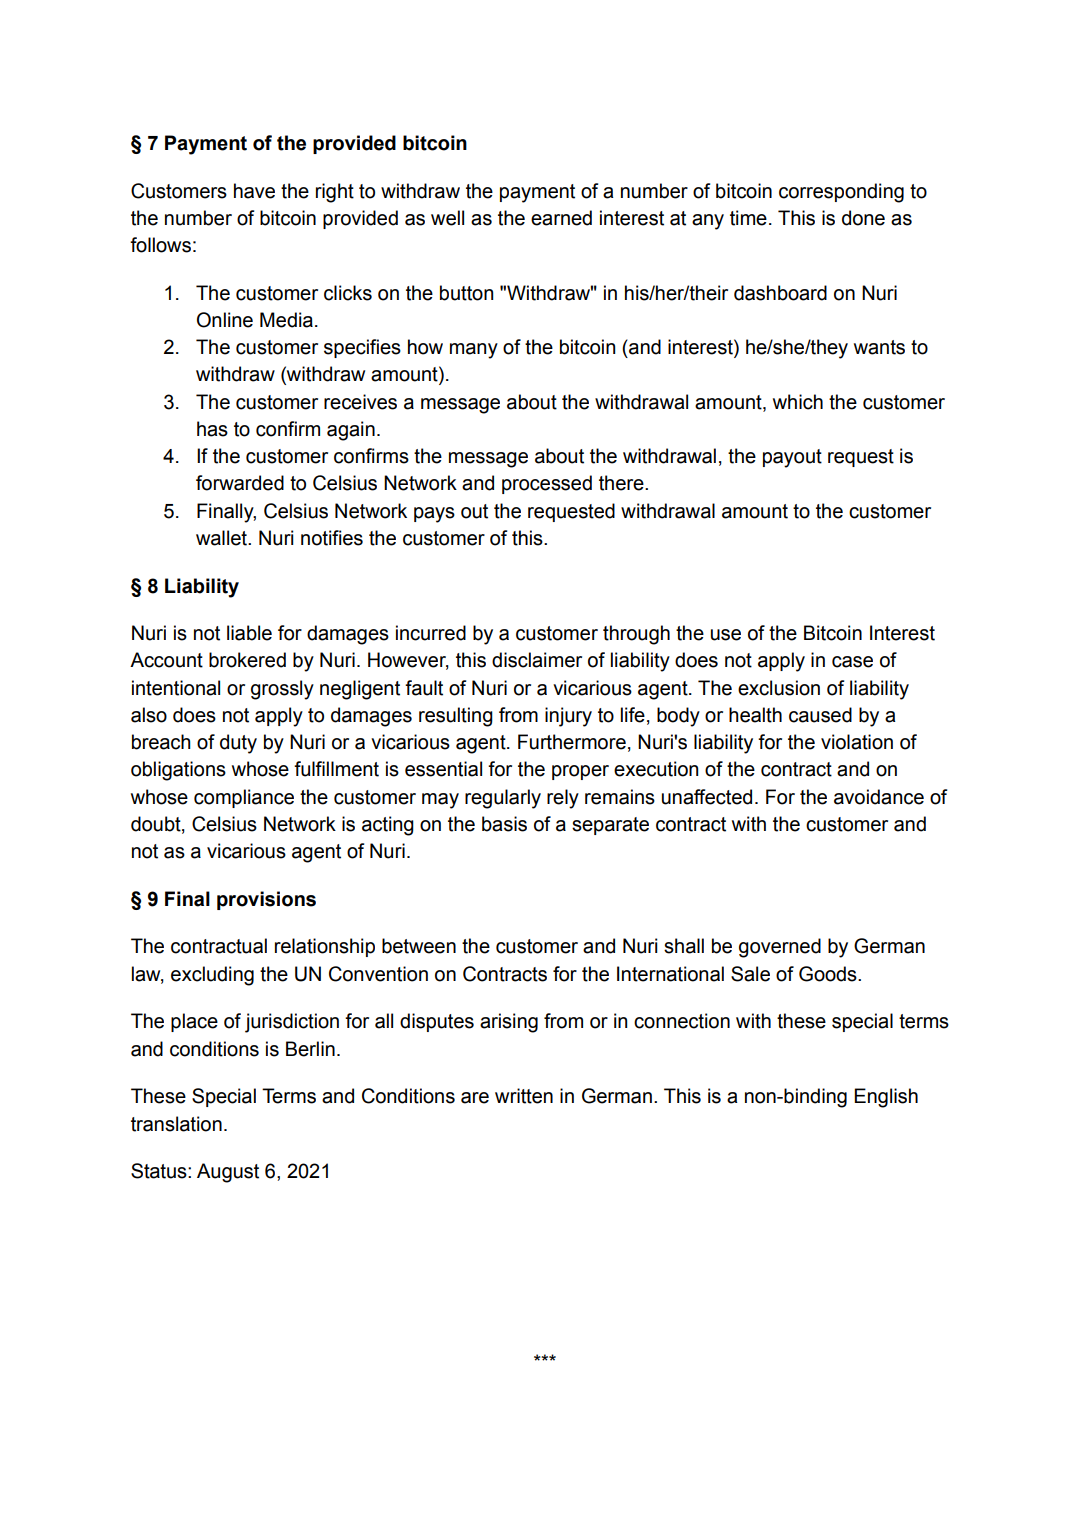 The height and width of the screenshot is (1529, 1082). I want to click on earned, so click(561, 218).
